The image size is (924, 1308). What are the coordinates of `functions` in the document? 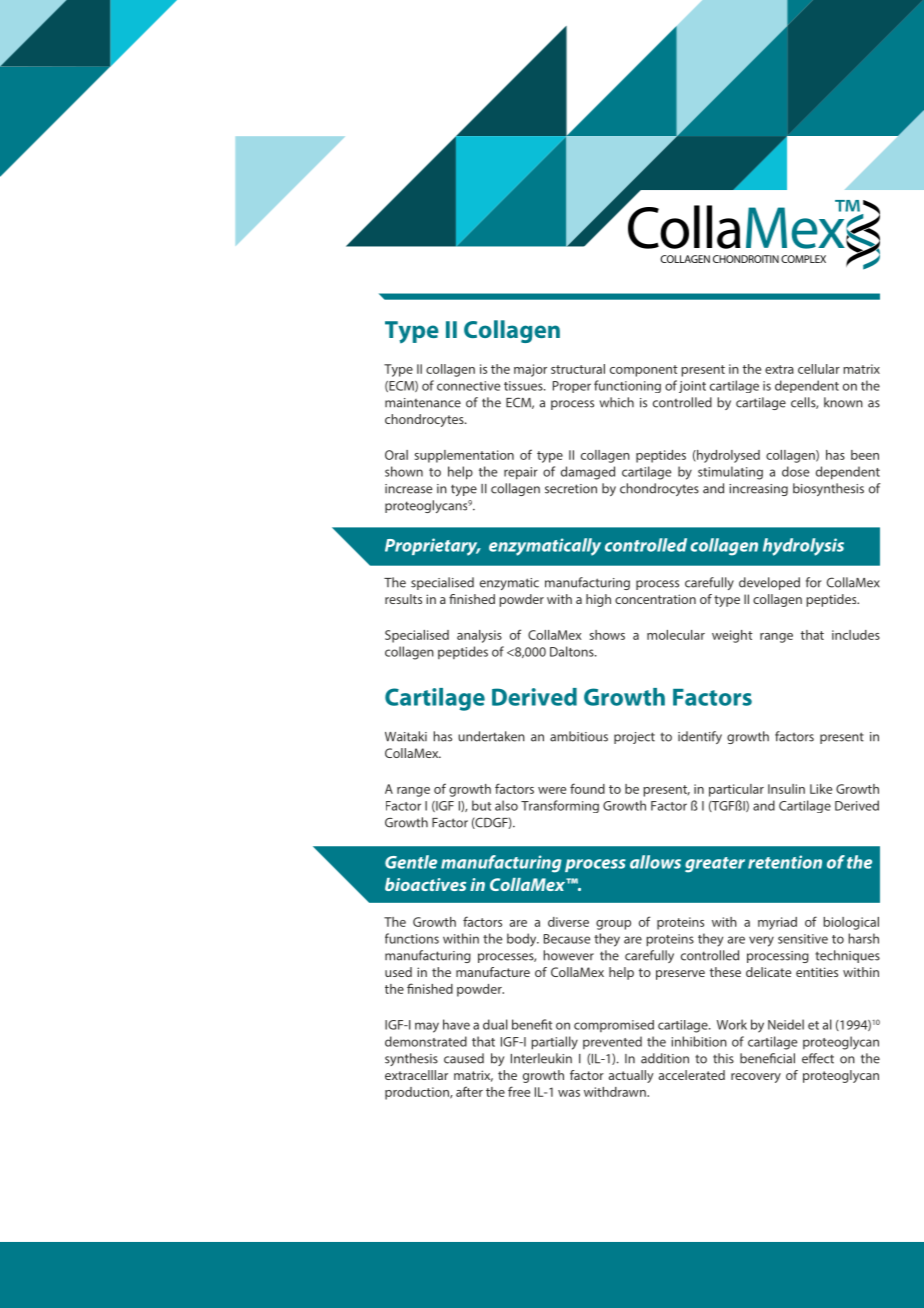 It's located at (412, 938).
